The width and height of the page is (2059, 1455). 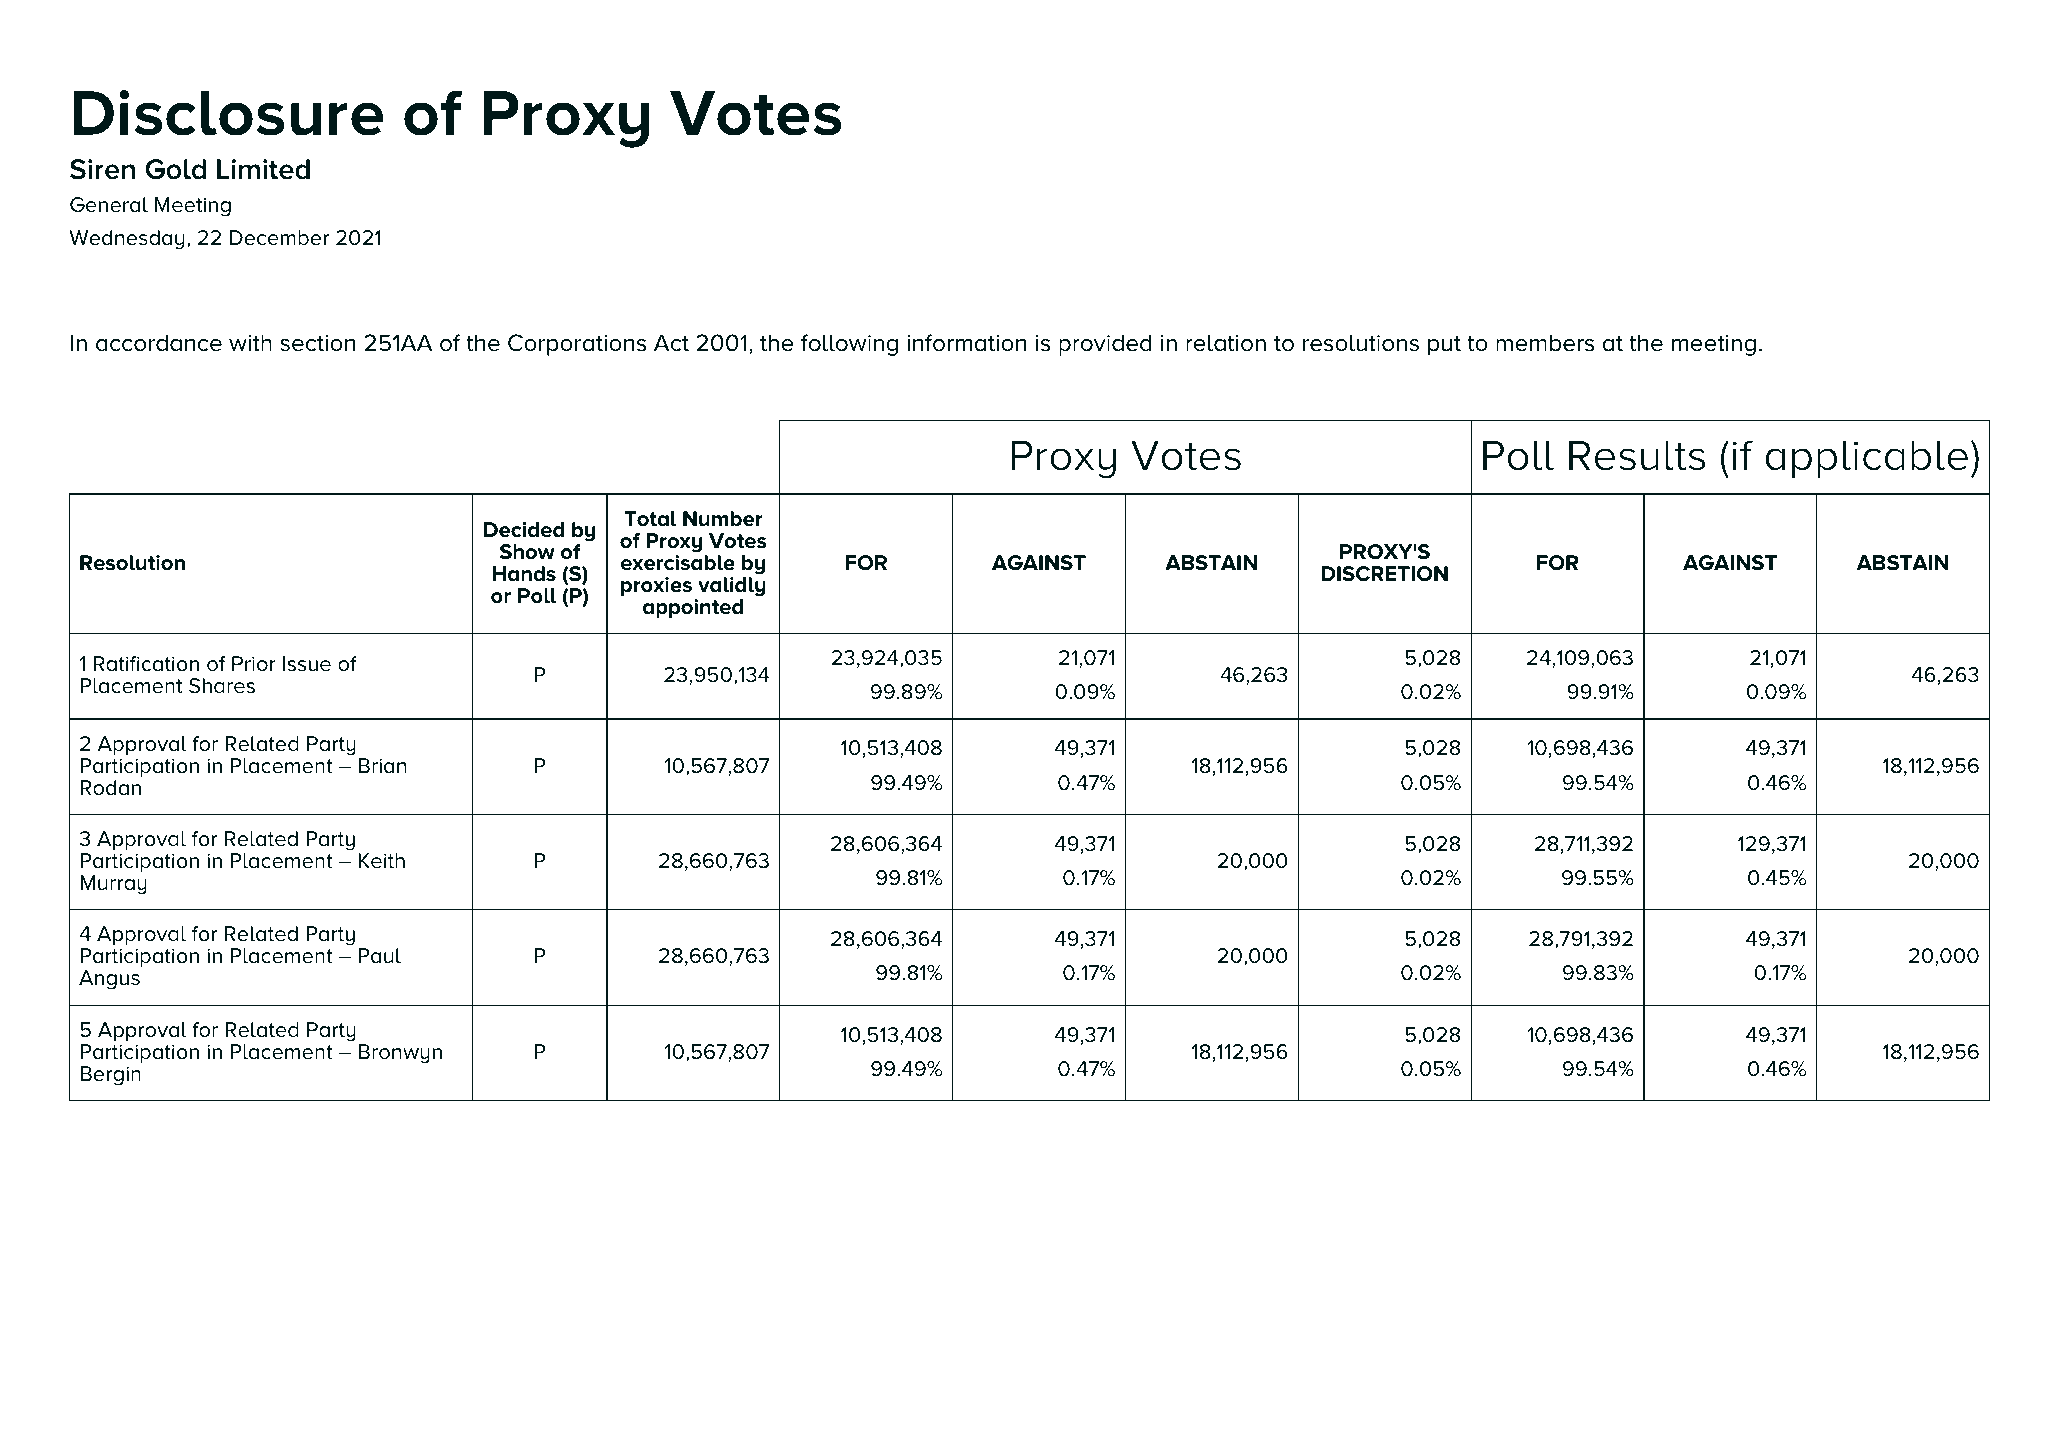 What do you see at coordinates (732, 585) in the page?
I see `validly` at bounding box center [732, 585].
